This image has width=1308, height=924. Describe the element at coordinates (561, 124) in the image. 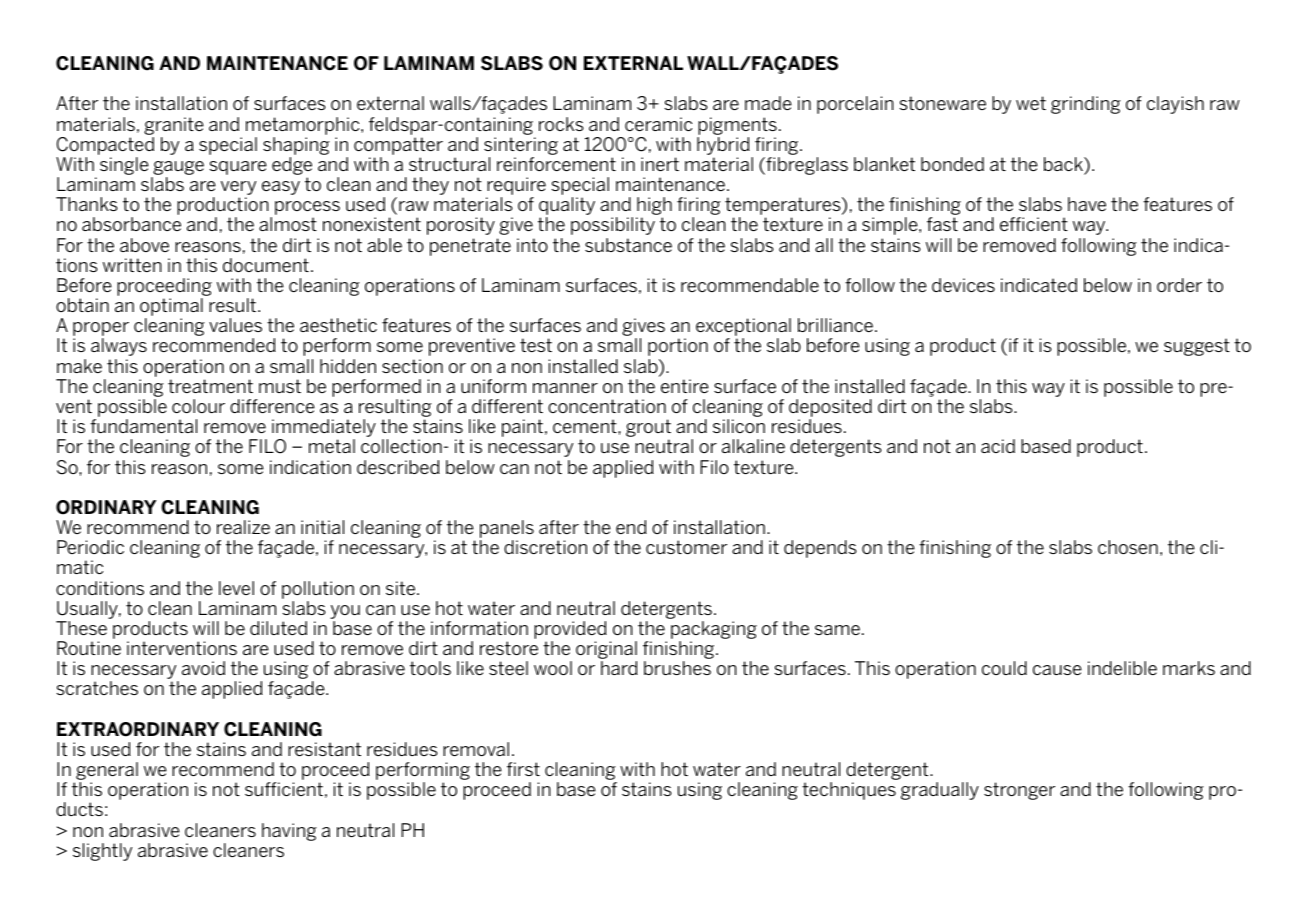

I see `rocks` at that location.
